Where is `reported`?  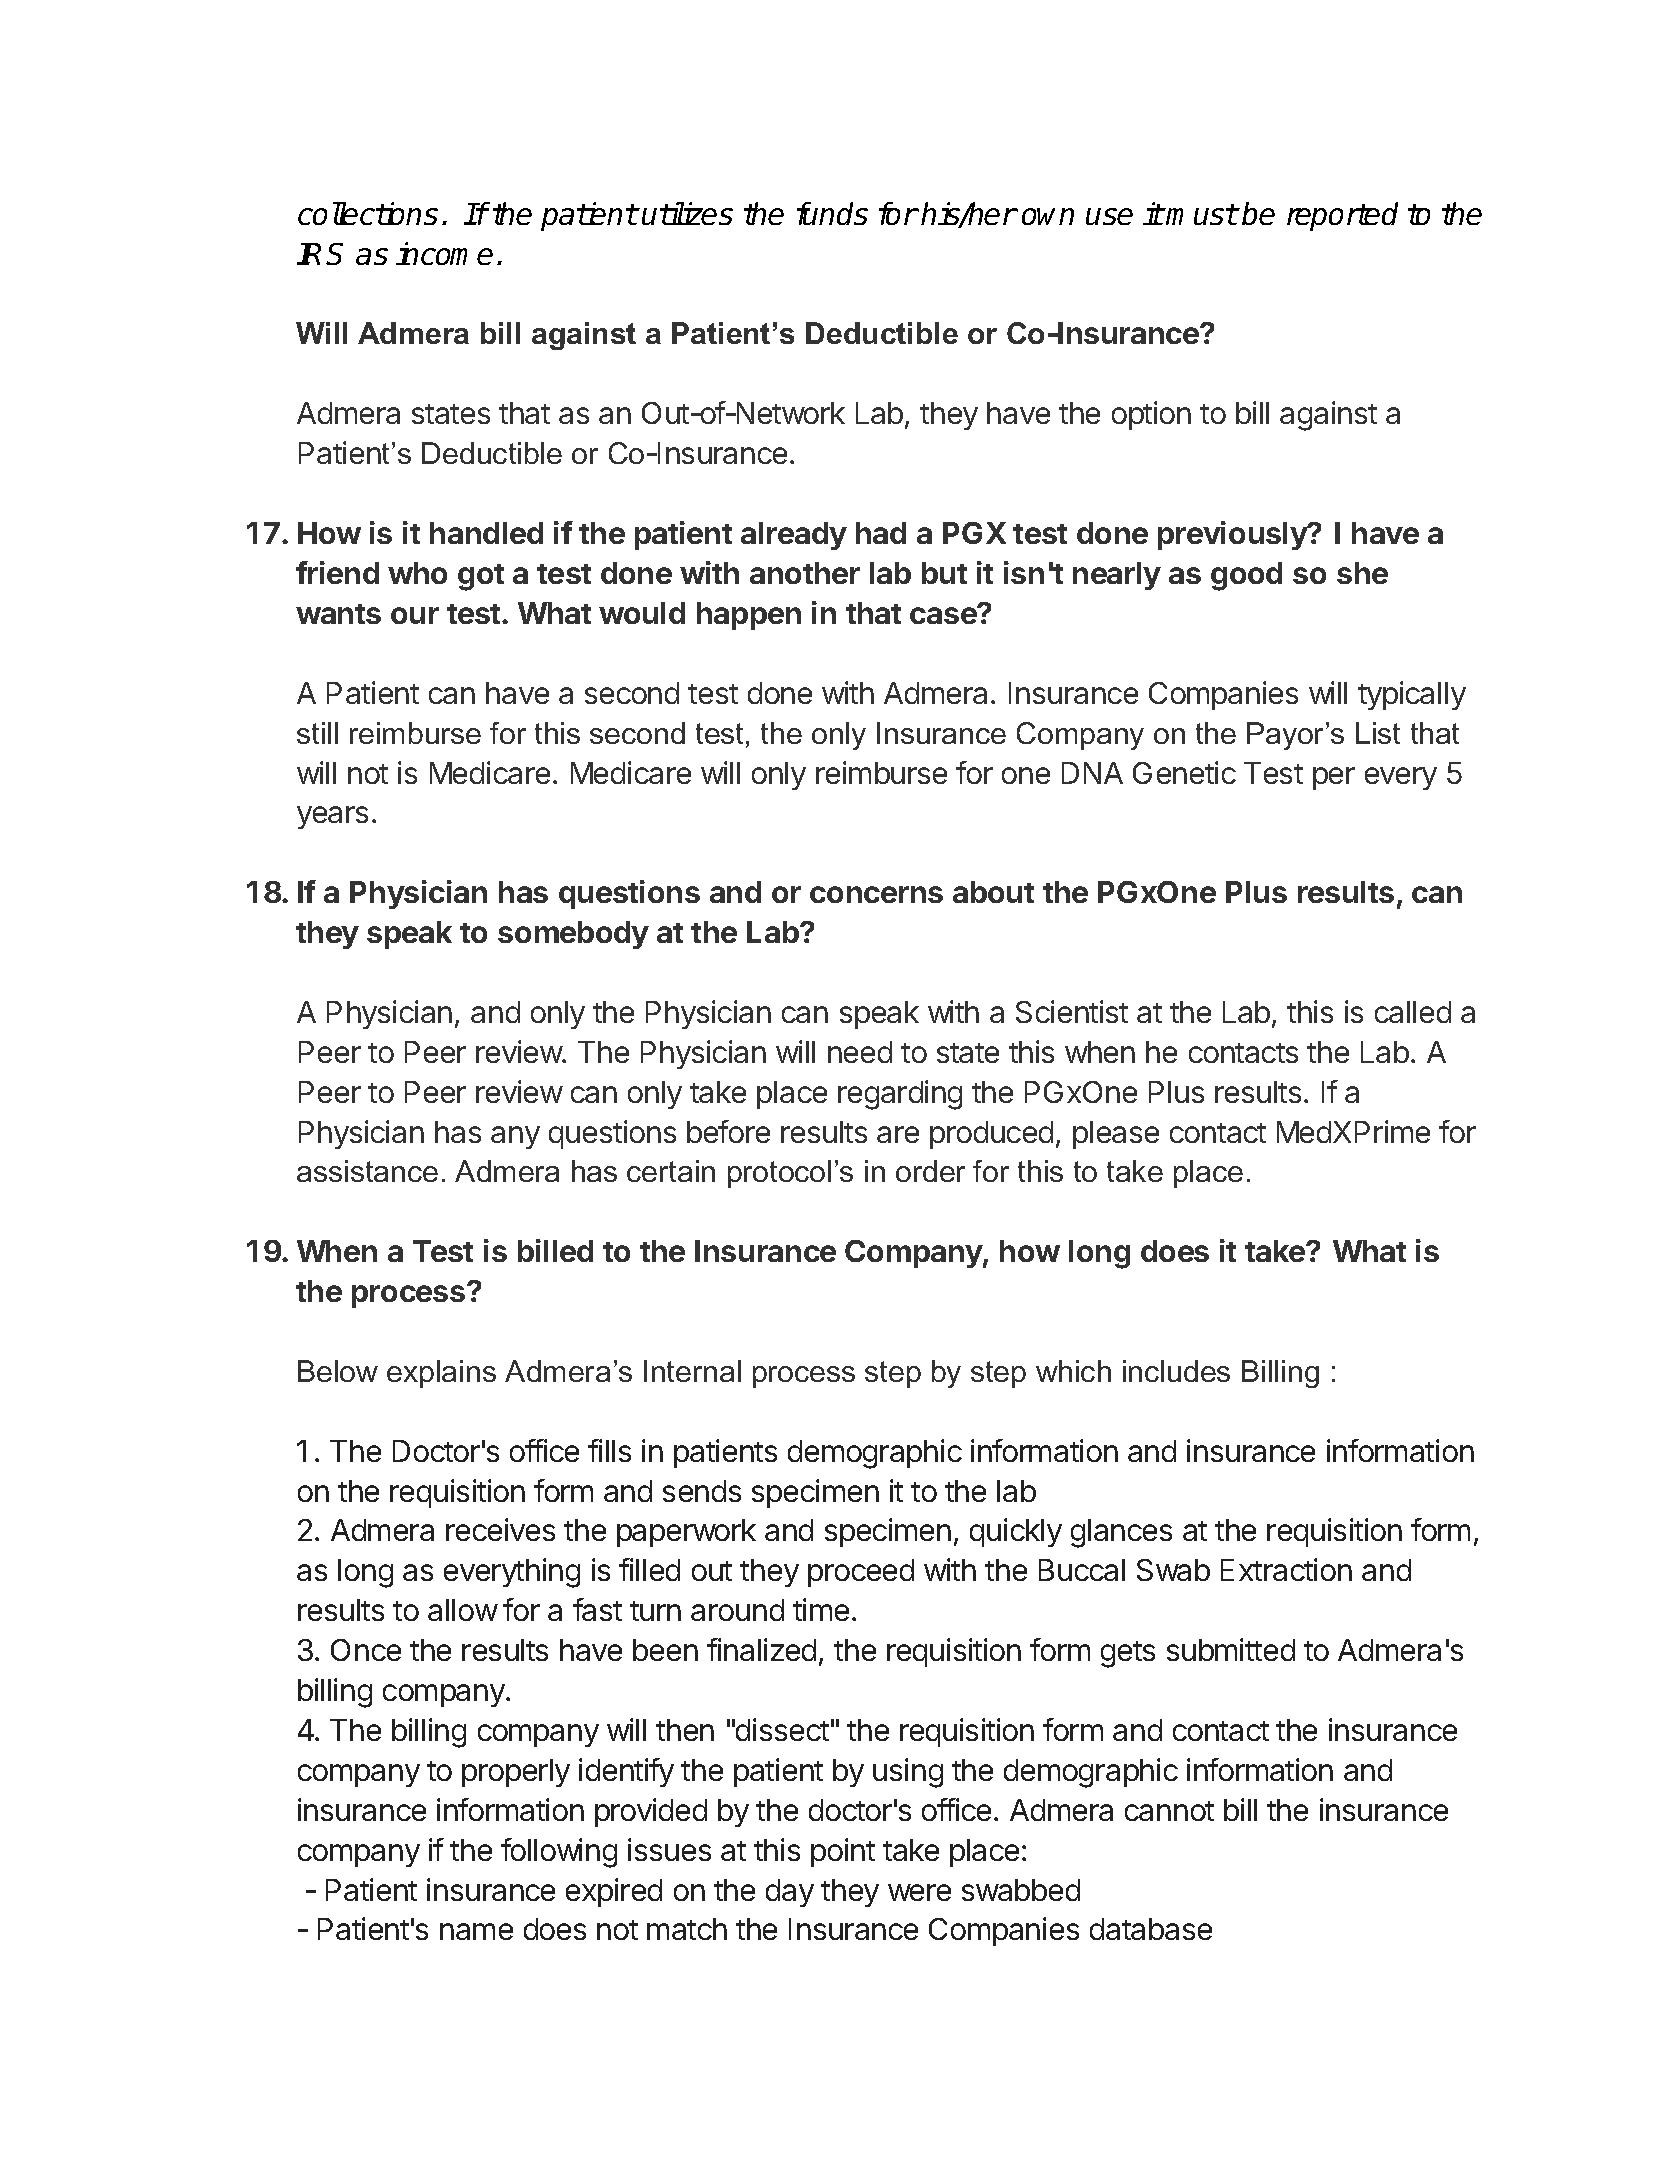 reported is located at coordinates (1342, 216).
